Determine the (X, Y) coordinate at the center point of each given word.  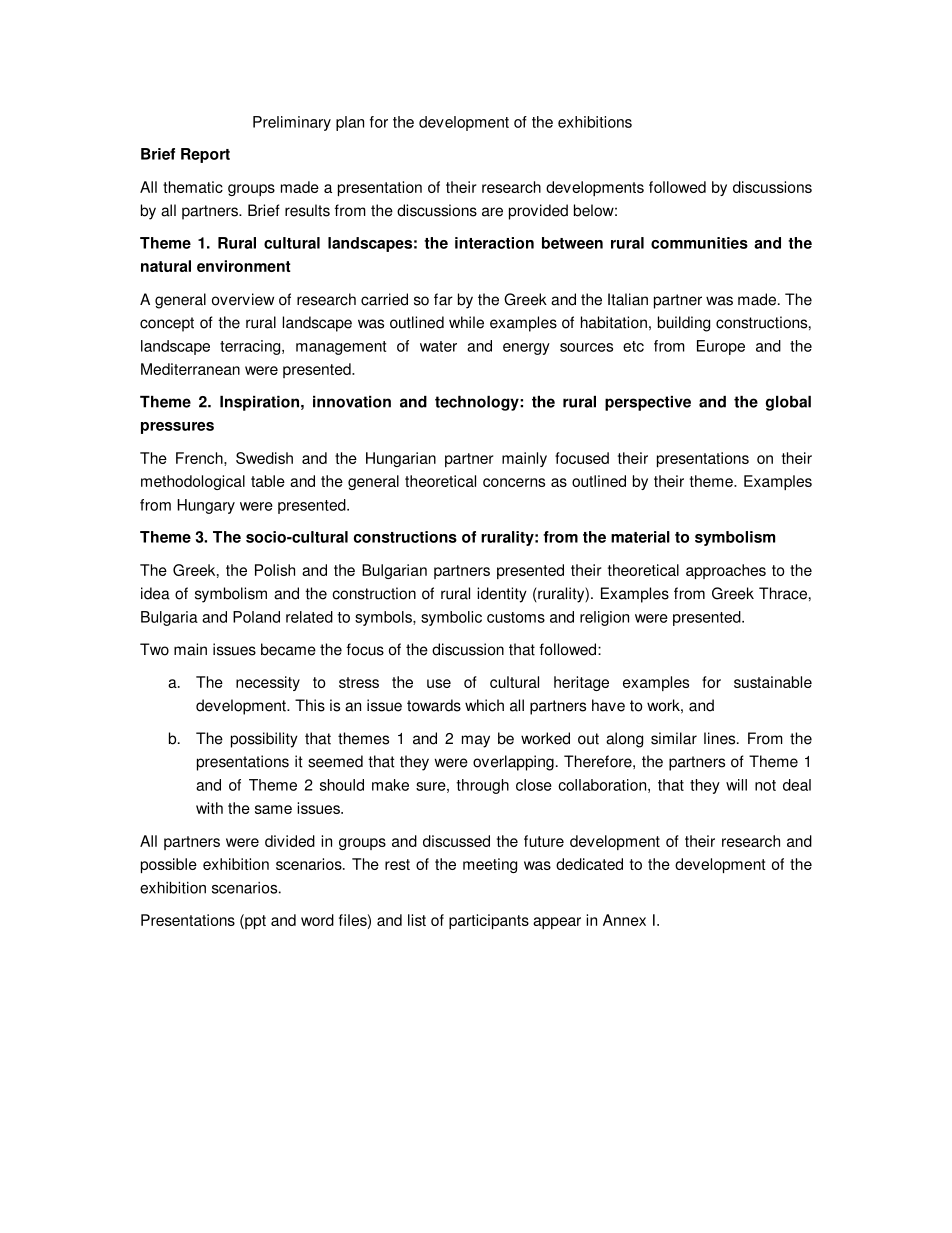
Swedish (264, 458)
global (788, 403)
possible (169, 865)
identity (502, 595)
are (492, 212)
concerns (514, 482)
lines (721, 738)
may (476, 741)
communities (699, 243)
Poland (256, 617)
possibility (264, 740)
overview (243, 299)
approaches (726, 571)
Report (205, 155)
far (443, 299)
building (684, 324)
